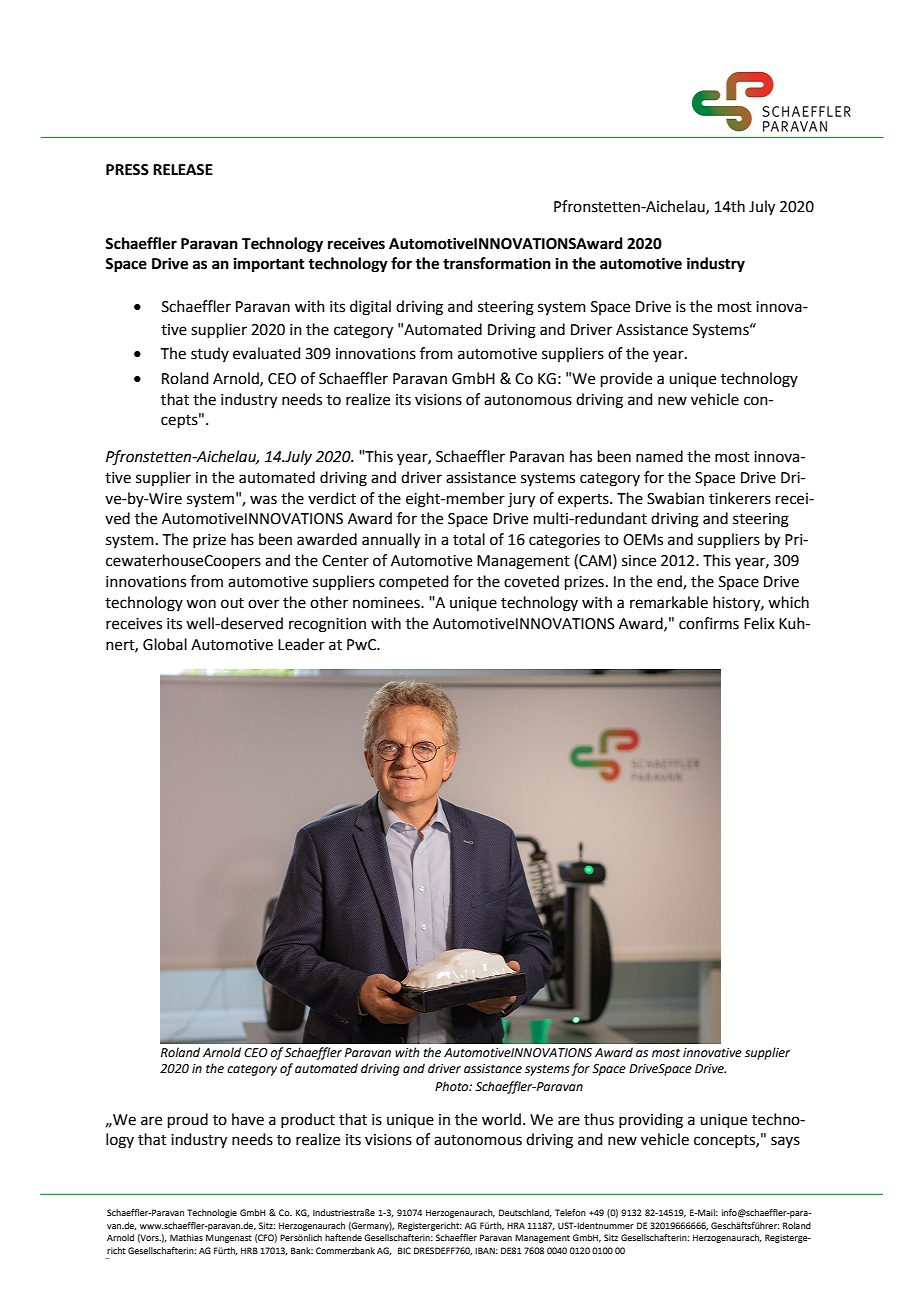 This screenshot has width=924, height=1308. What do you see at coordinates (210, 354) in the screenshot?
I see `study` at bounding box center [210, 354].
